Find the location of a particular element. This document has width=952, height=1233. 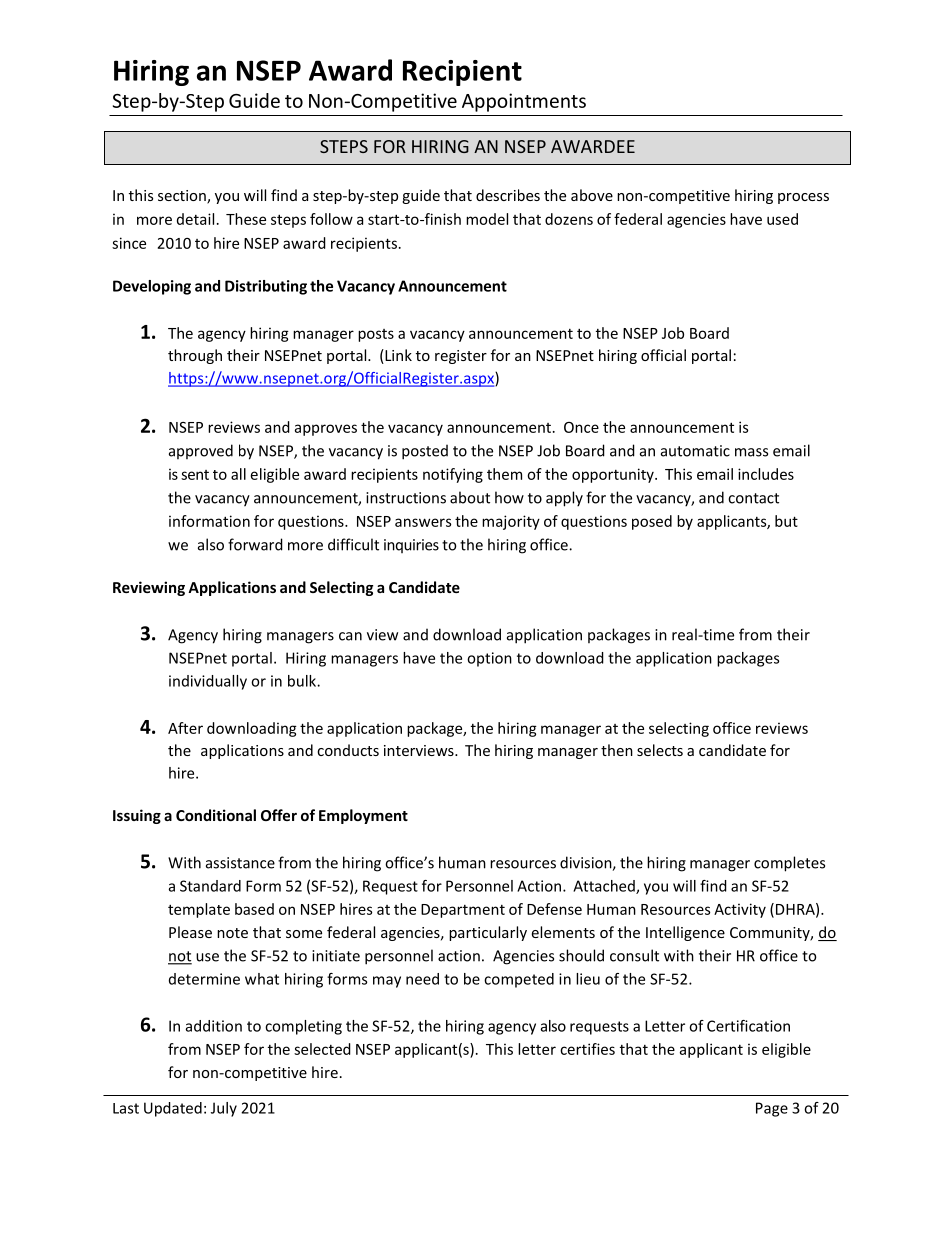

notifying is located at coordinates (453, 475).
